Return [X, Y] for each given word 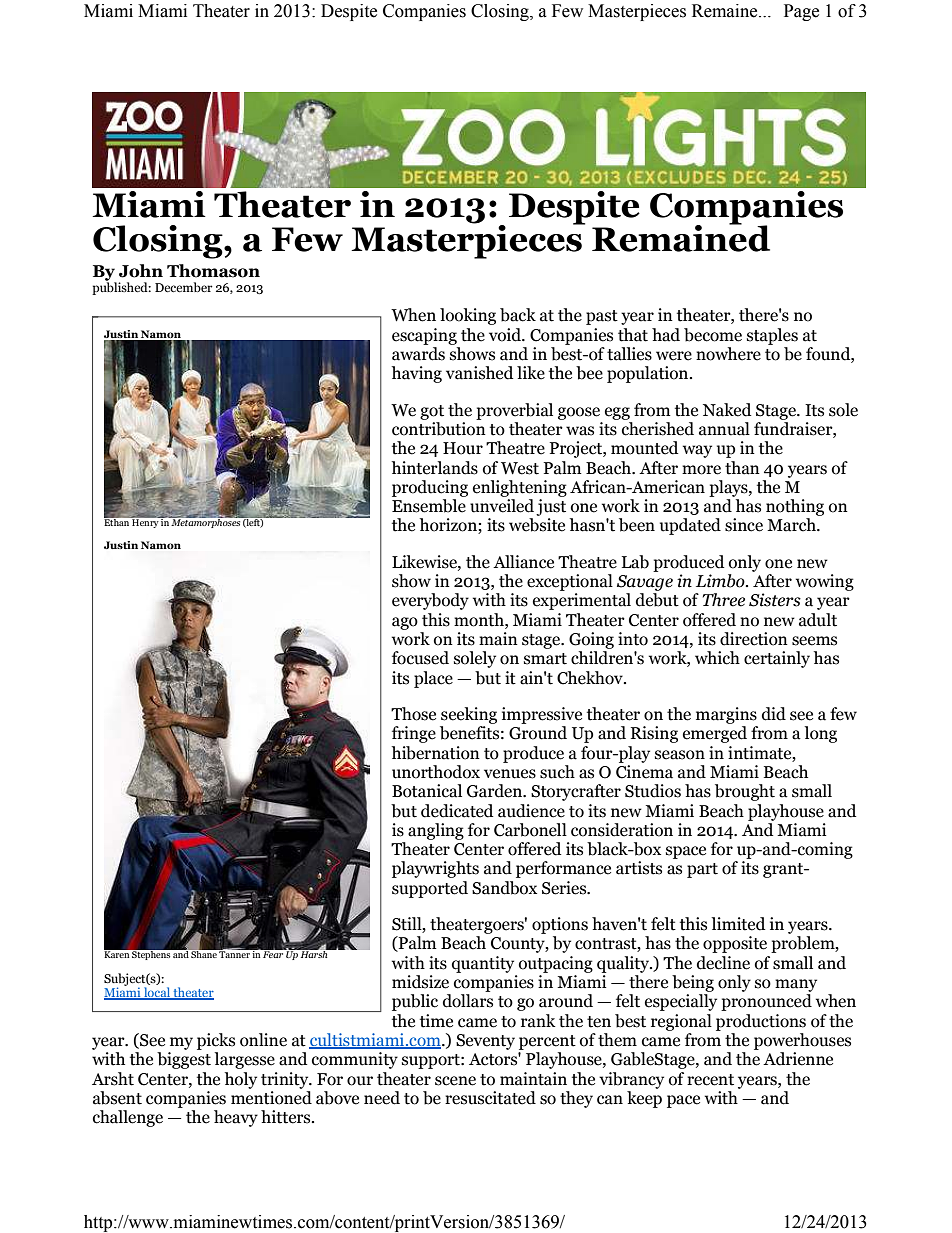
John [141, 271]
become [713, 335]
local [157, 993]
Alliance [523, 562]
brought [745, 792]
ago [405, 623]
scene [455, 1081]
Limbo [721, 581]
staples [772, 336]
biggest [184, 1060]
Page [801, 12]
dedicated [457, 811]
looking [468, 316]
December [184, 287]
